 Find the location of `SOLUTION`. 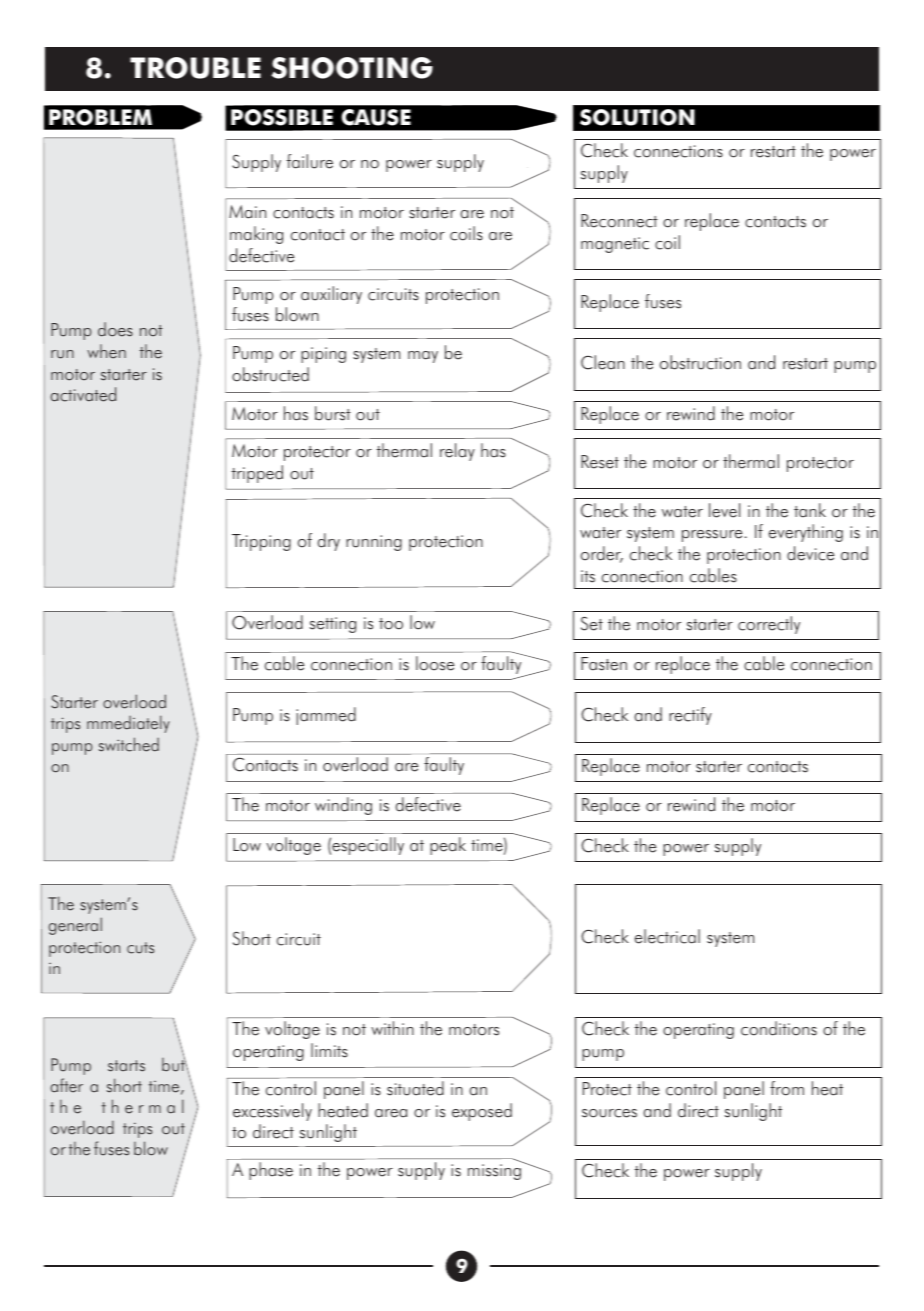

SOLUTION is located at coordinates (637, 117).
